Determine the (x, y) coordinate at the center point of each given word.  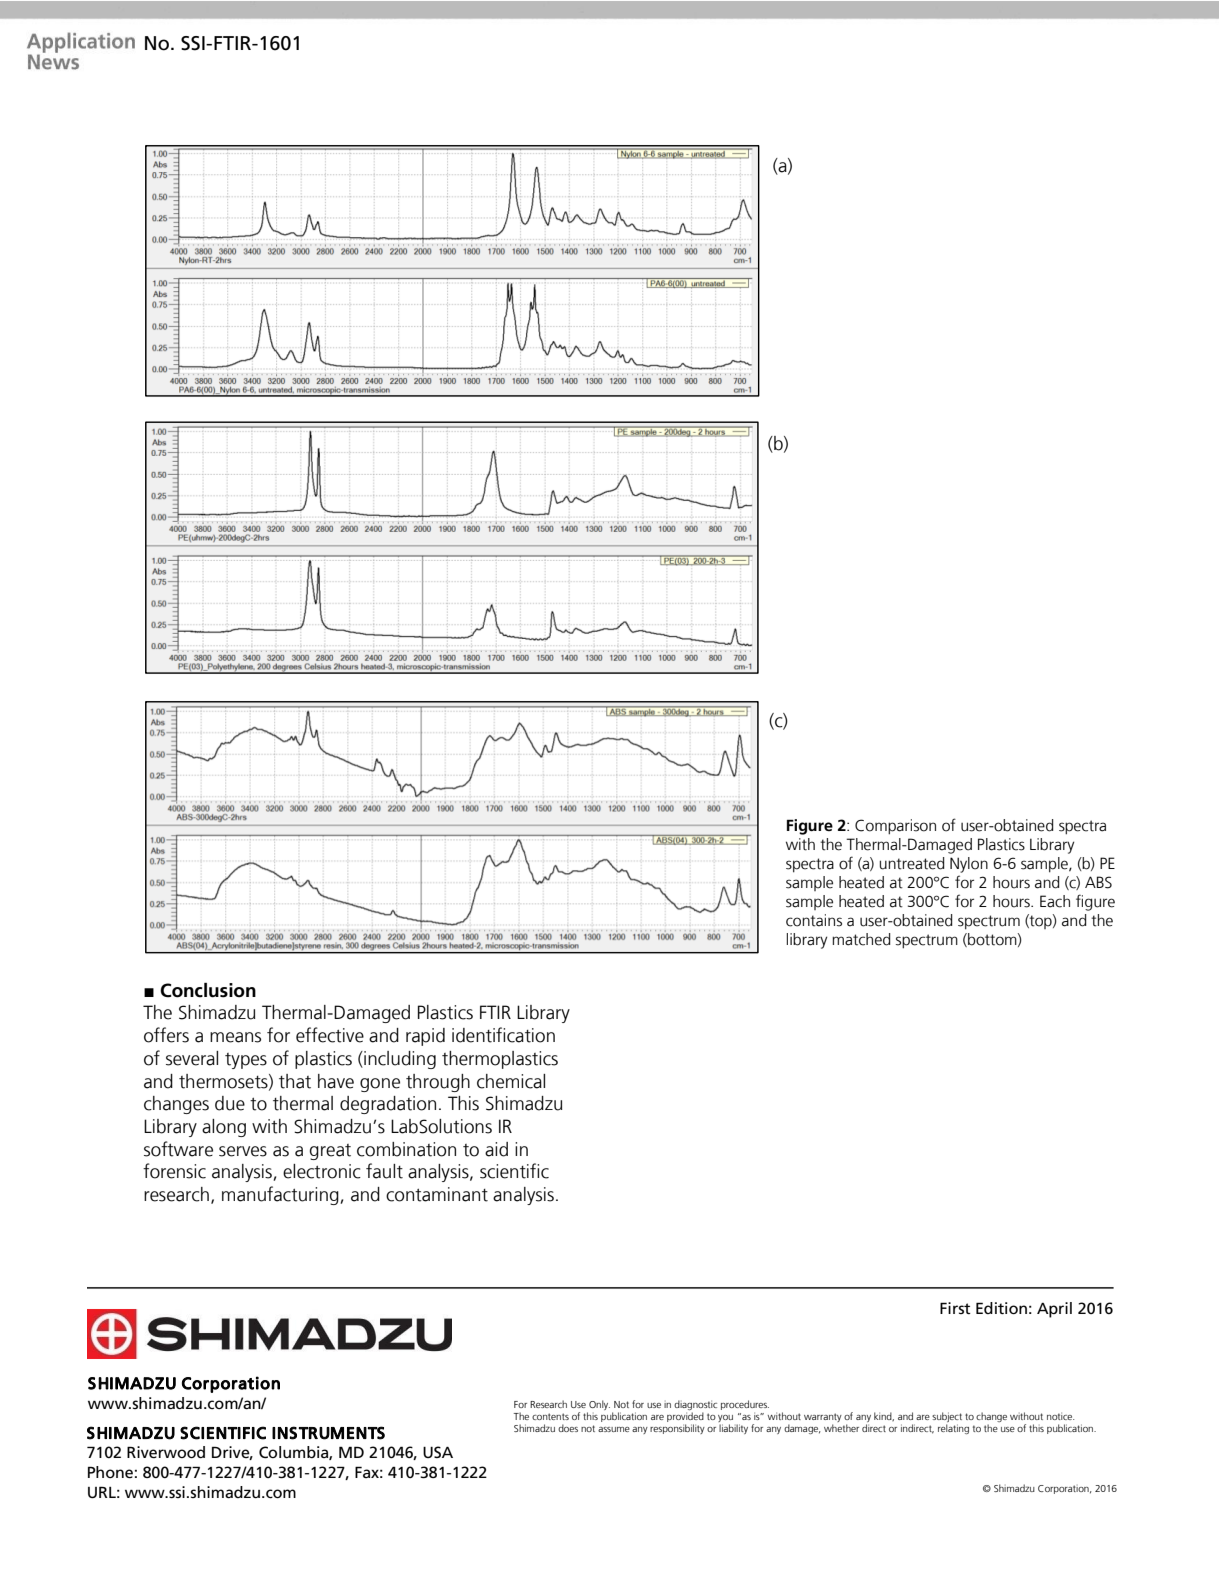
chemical (511, 1081)
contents (550, 1416)
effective (330, 1035)
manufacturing (281, 1195)
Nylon (969, 865)
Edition (1001, 1308)
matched (861, 939)
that (295, 1081)
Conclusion (208, 990)
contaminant (437, 1194)
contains (814, 920)
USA (438, 1452)
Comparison (895, 827)
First (955, 1308)
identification (503, 1035)
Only (598, 1406)
